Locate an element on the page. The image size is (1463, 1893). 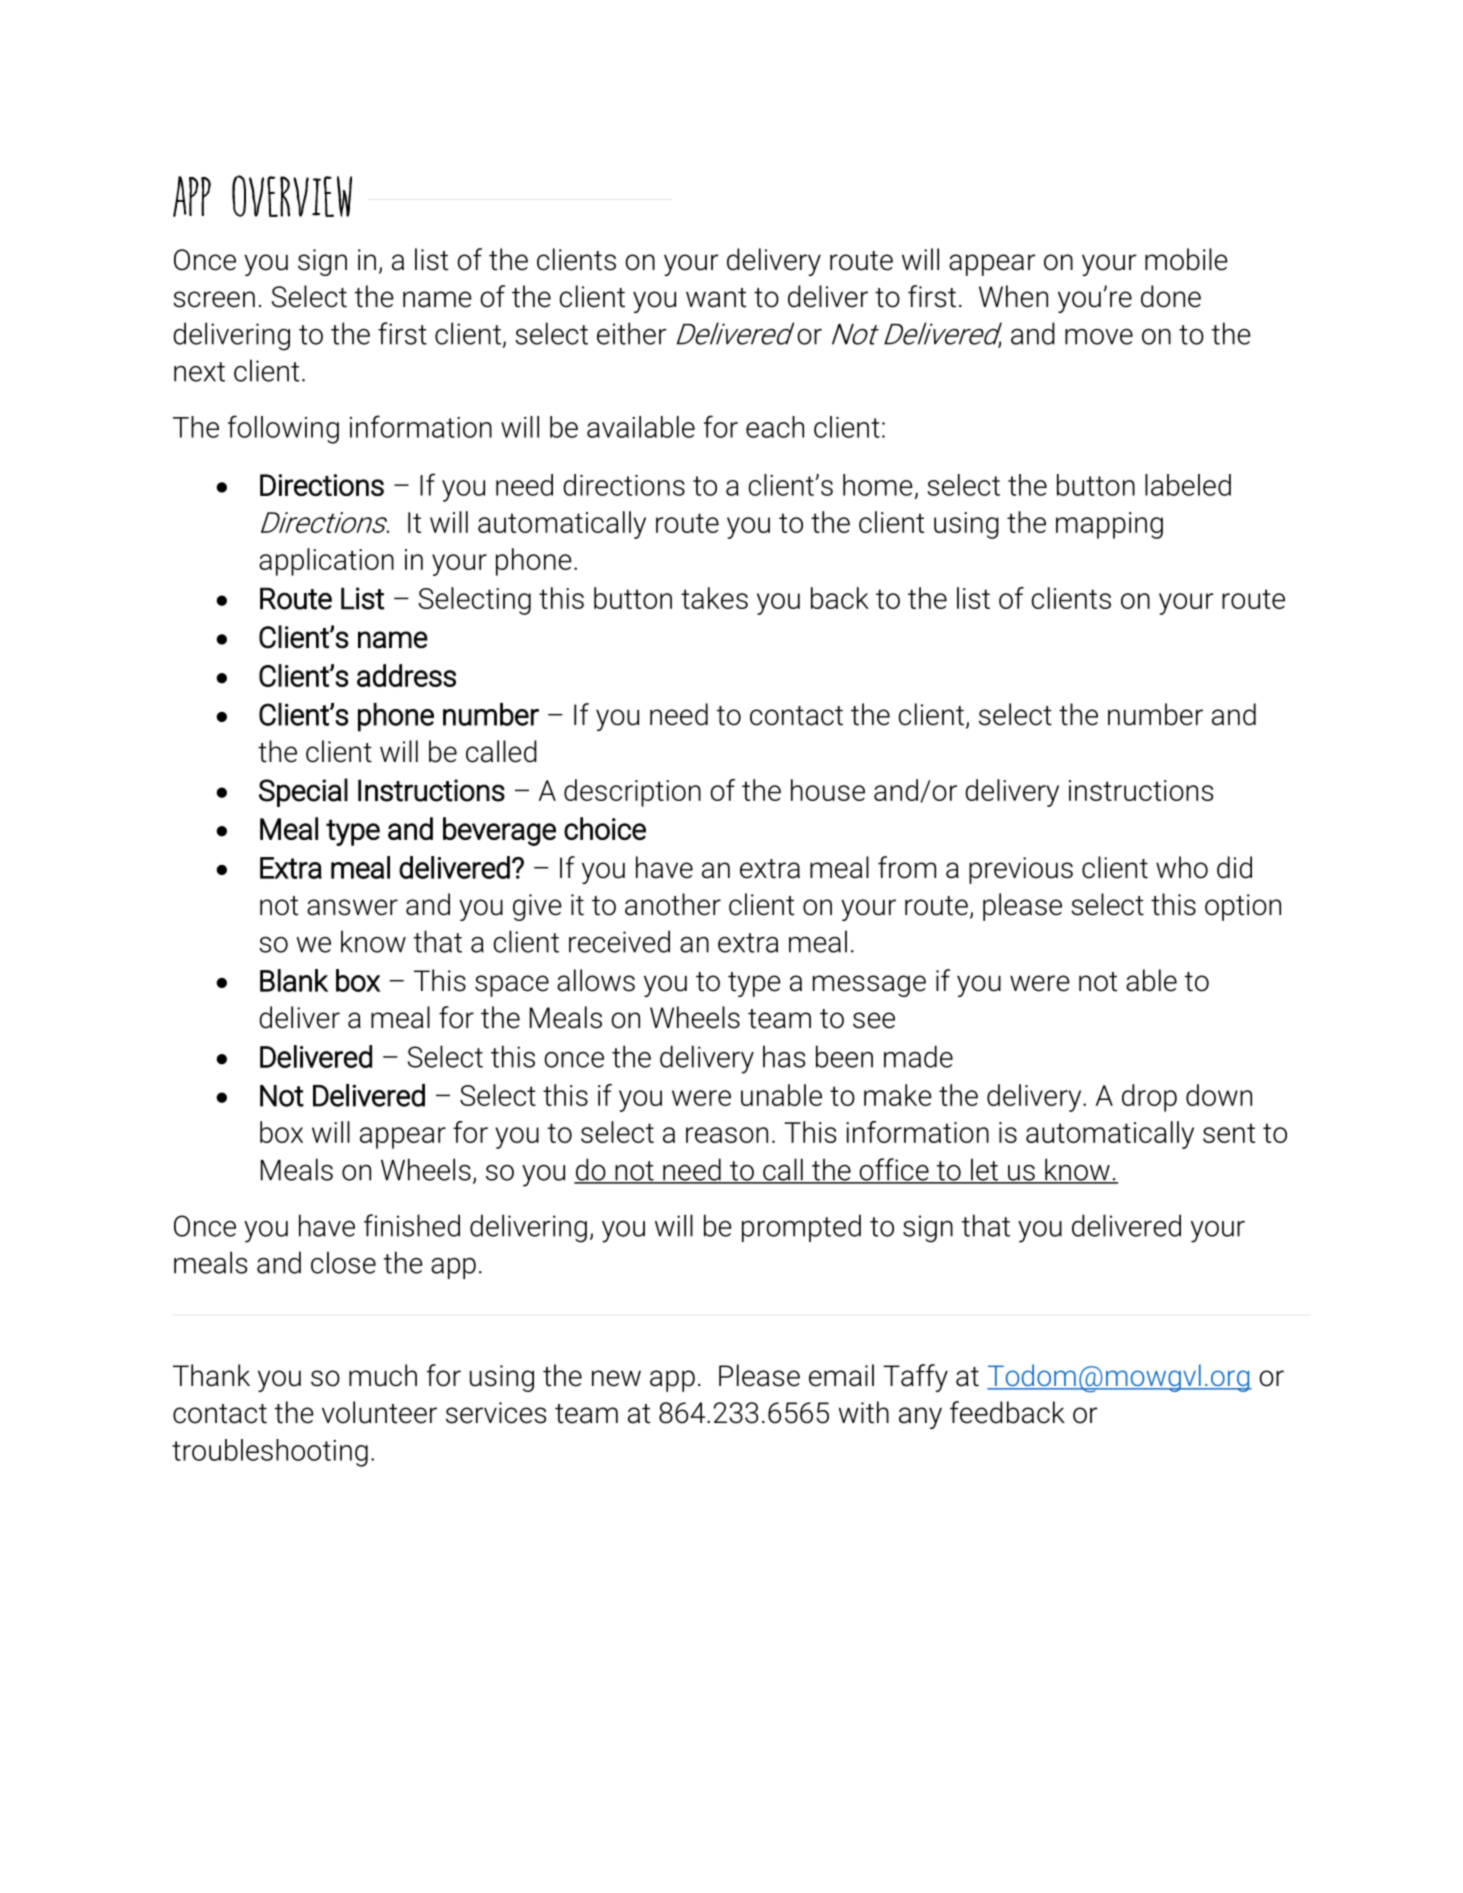
who is located at coordinates (1182, 867).
